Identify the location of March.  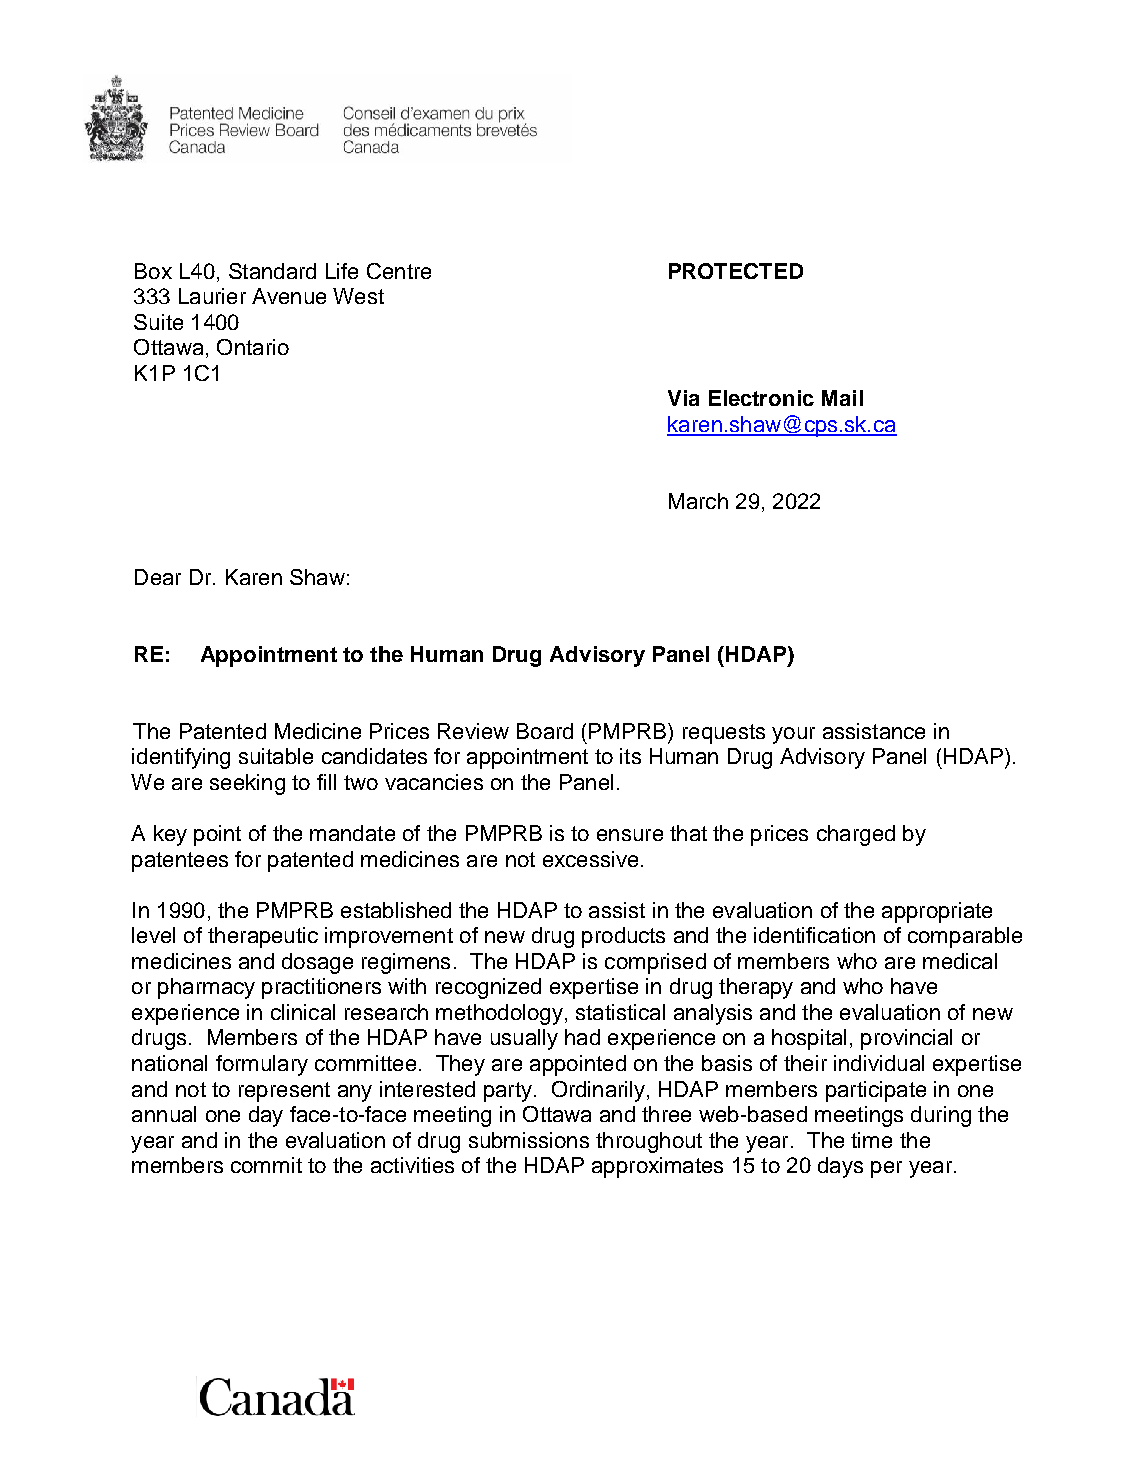
(698, 501).
